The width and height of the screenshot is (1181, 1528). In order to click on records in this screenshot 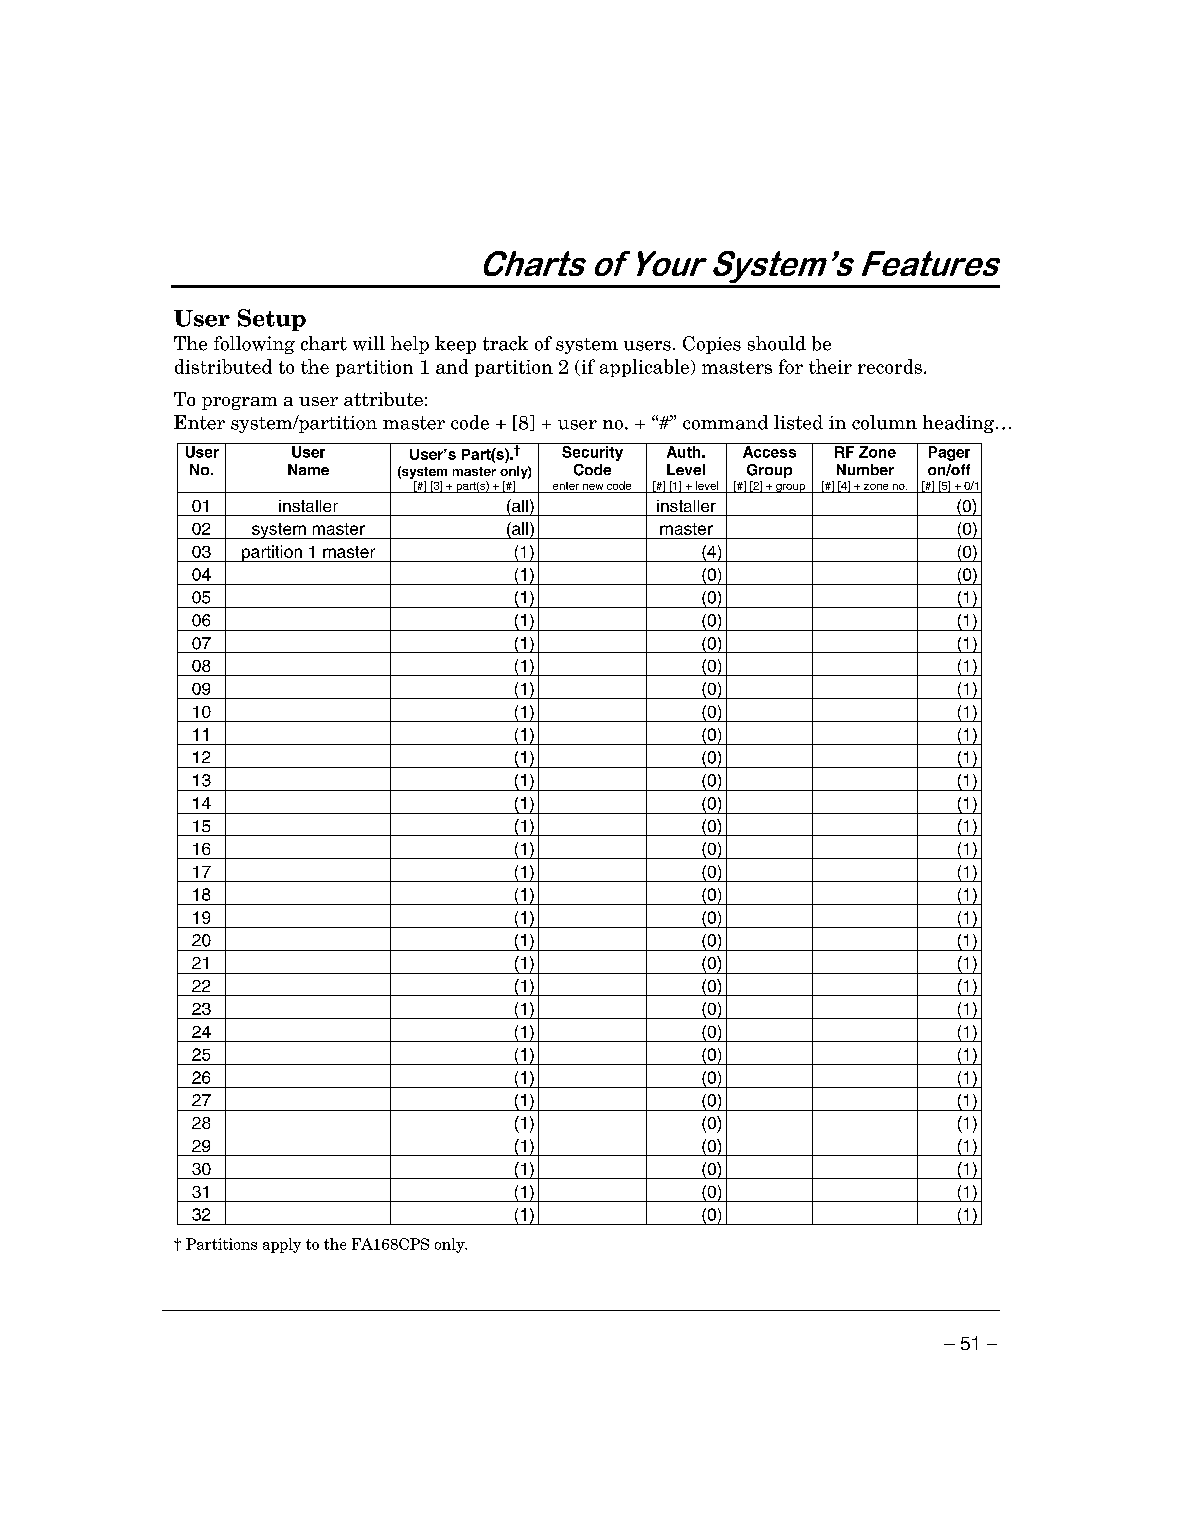, I will do `click(890, 366)`.
